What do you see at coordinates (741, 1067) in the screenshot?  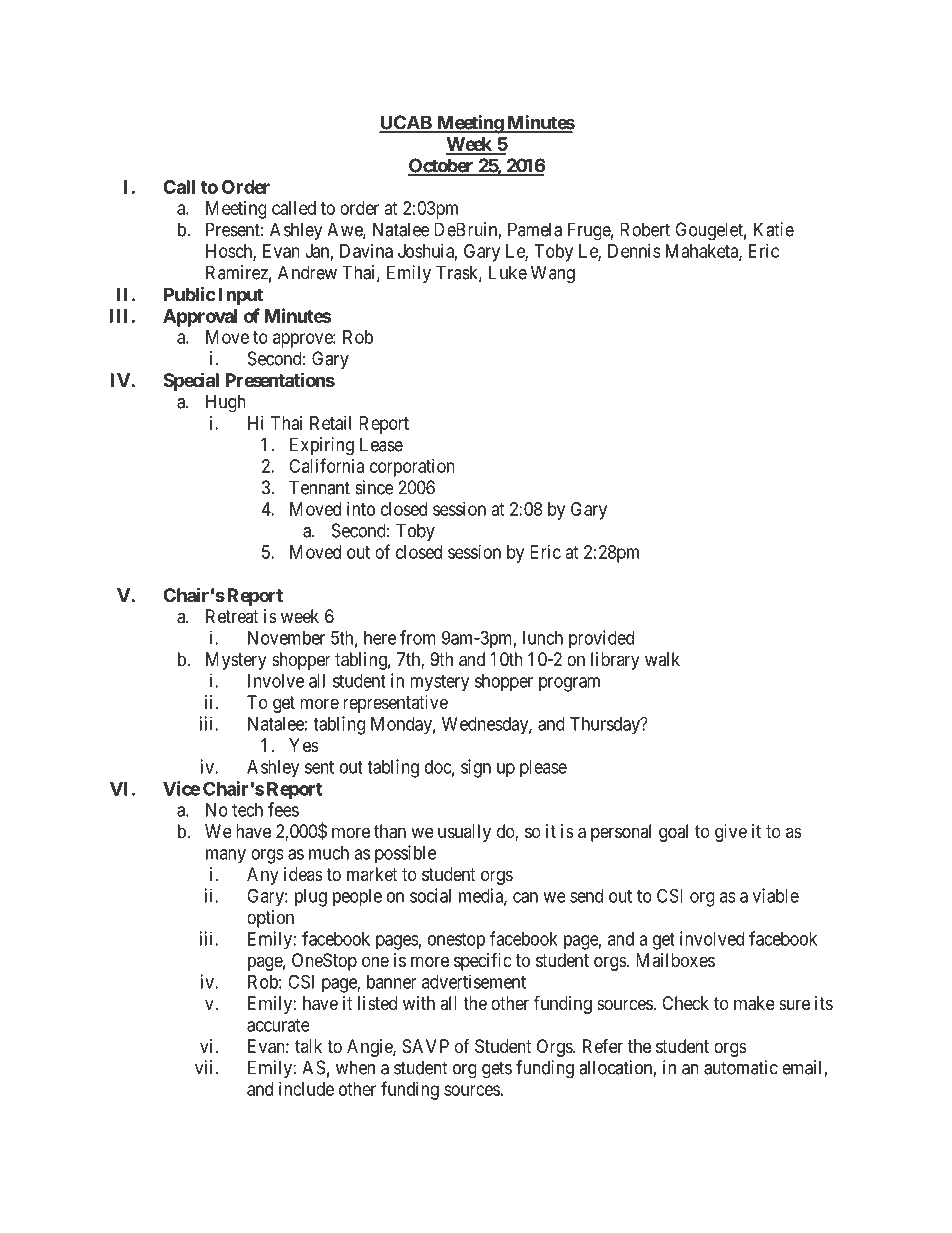 I see `automatic` at bounding box center [741, 1067].
